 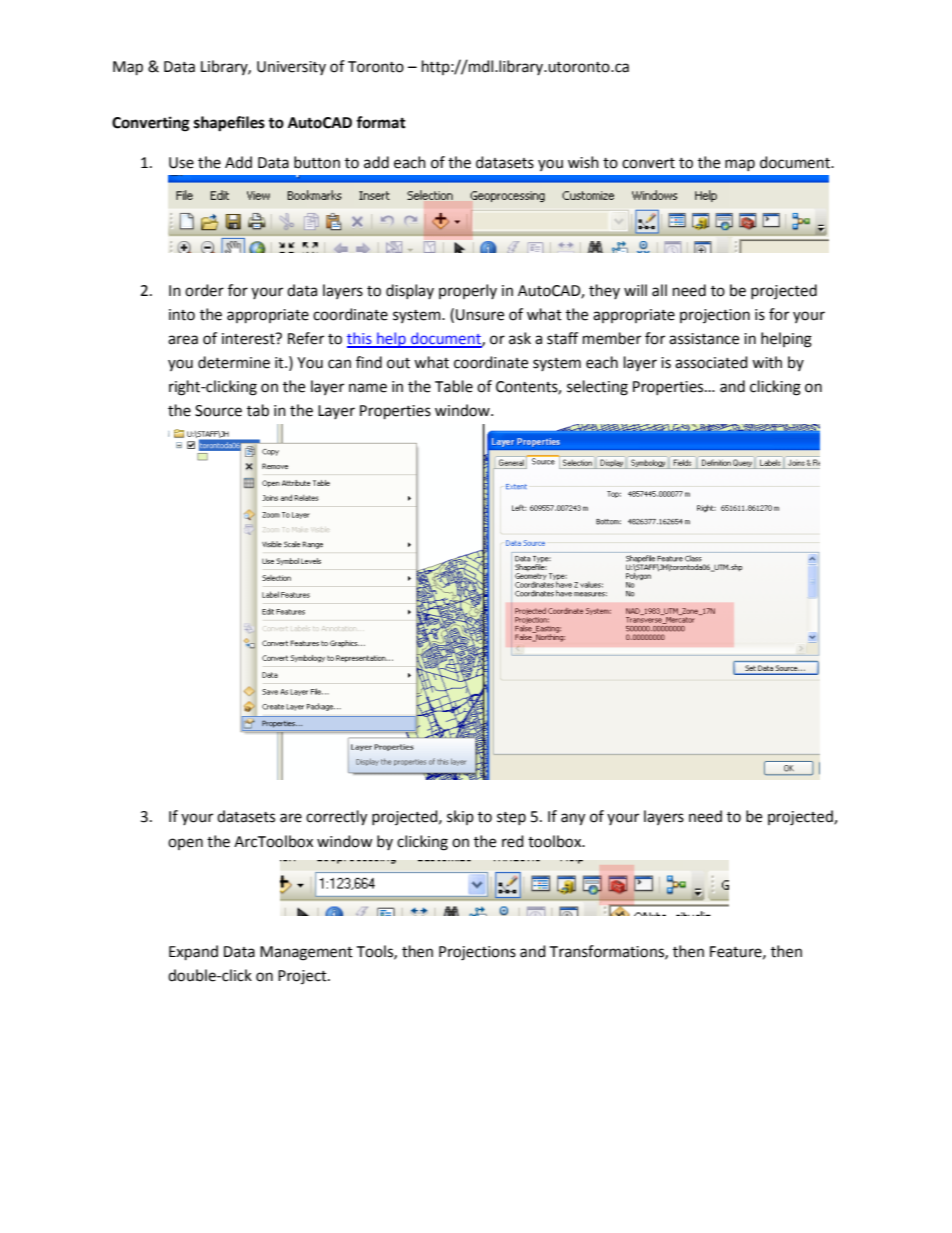 I want to click on red, so click(x=513, y=841).
